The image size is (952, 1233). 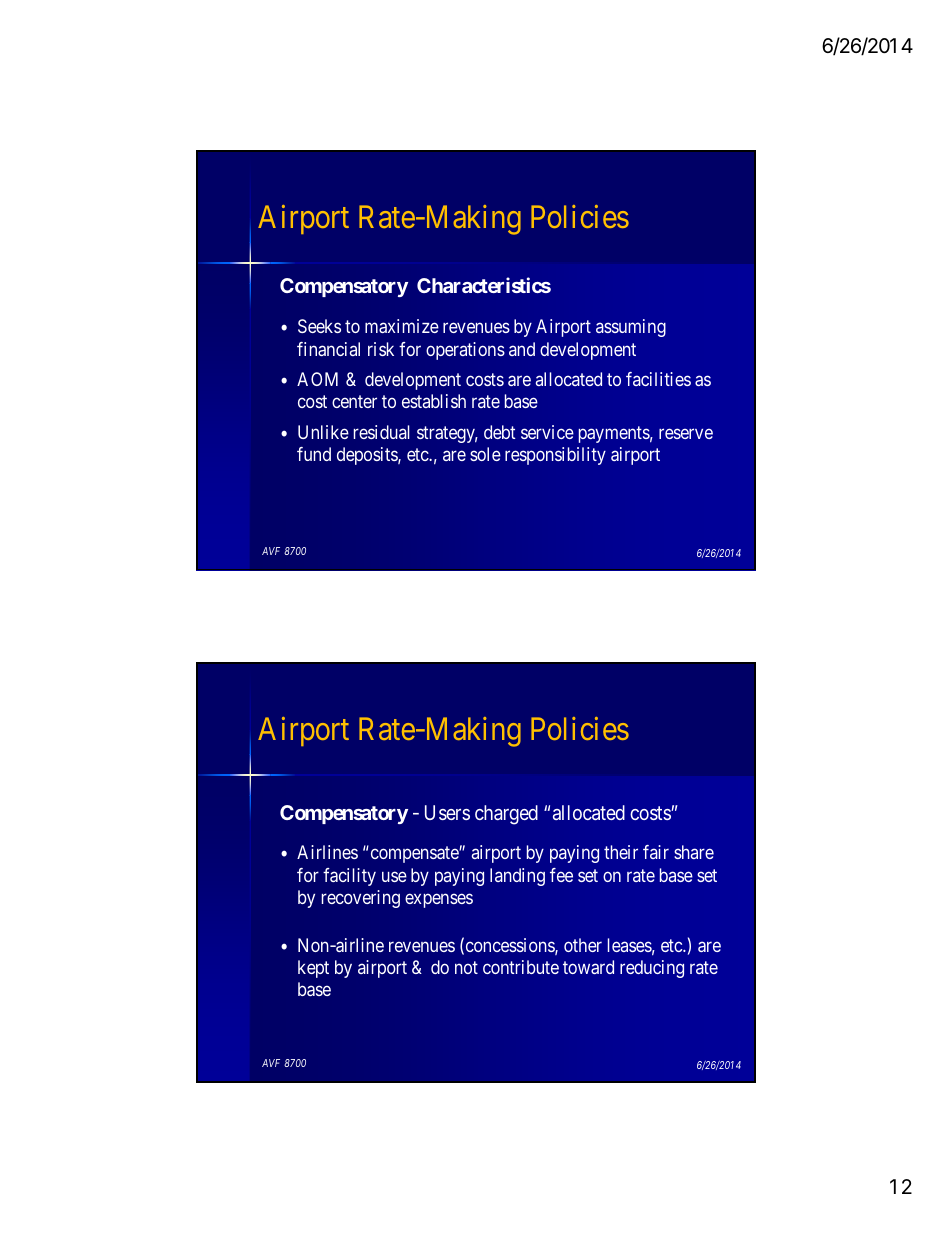 I want to click on fair, so click(x=656, y=852).
